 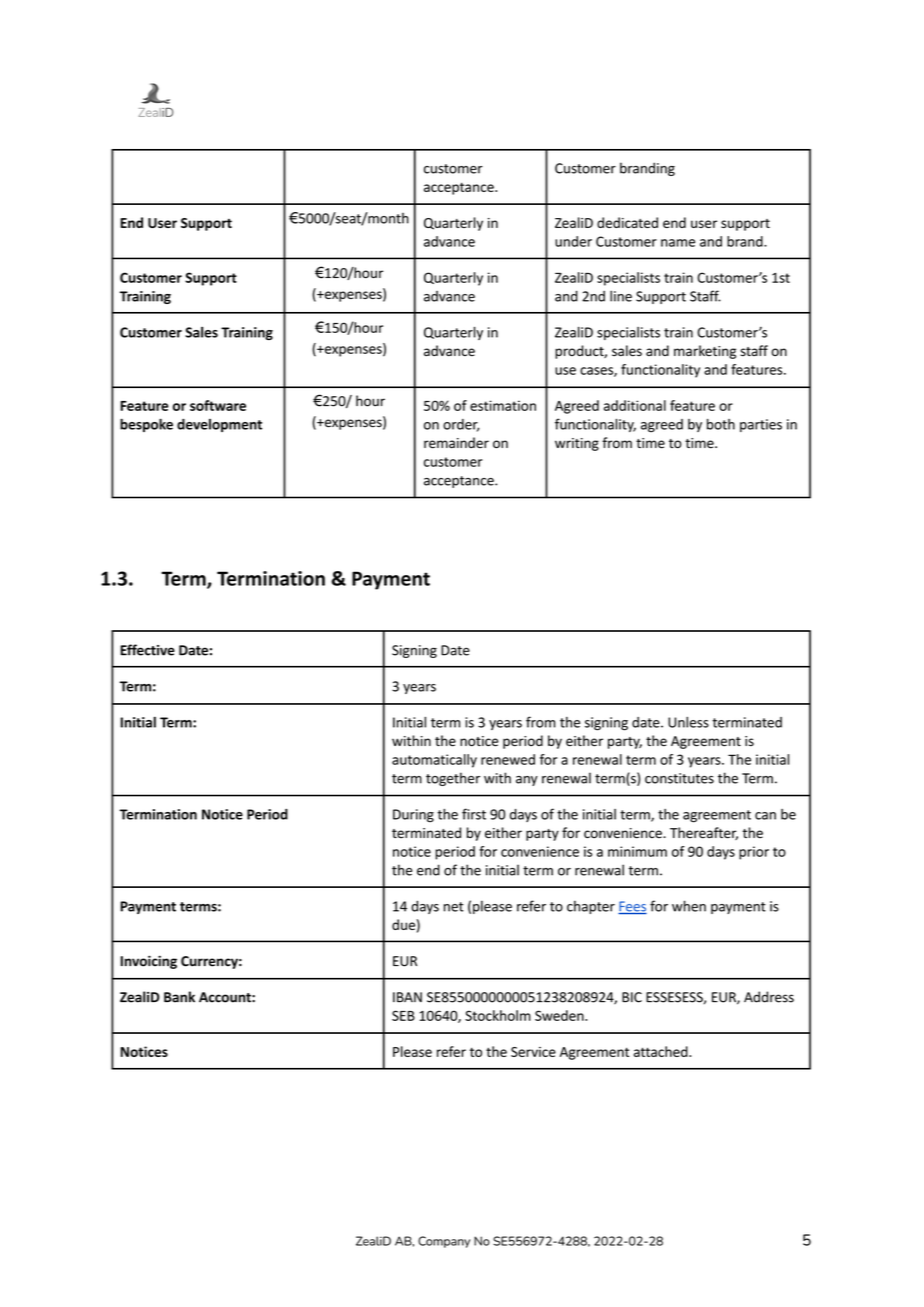 I want to click on Service, so click(x=533, y=1052).
